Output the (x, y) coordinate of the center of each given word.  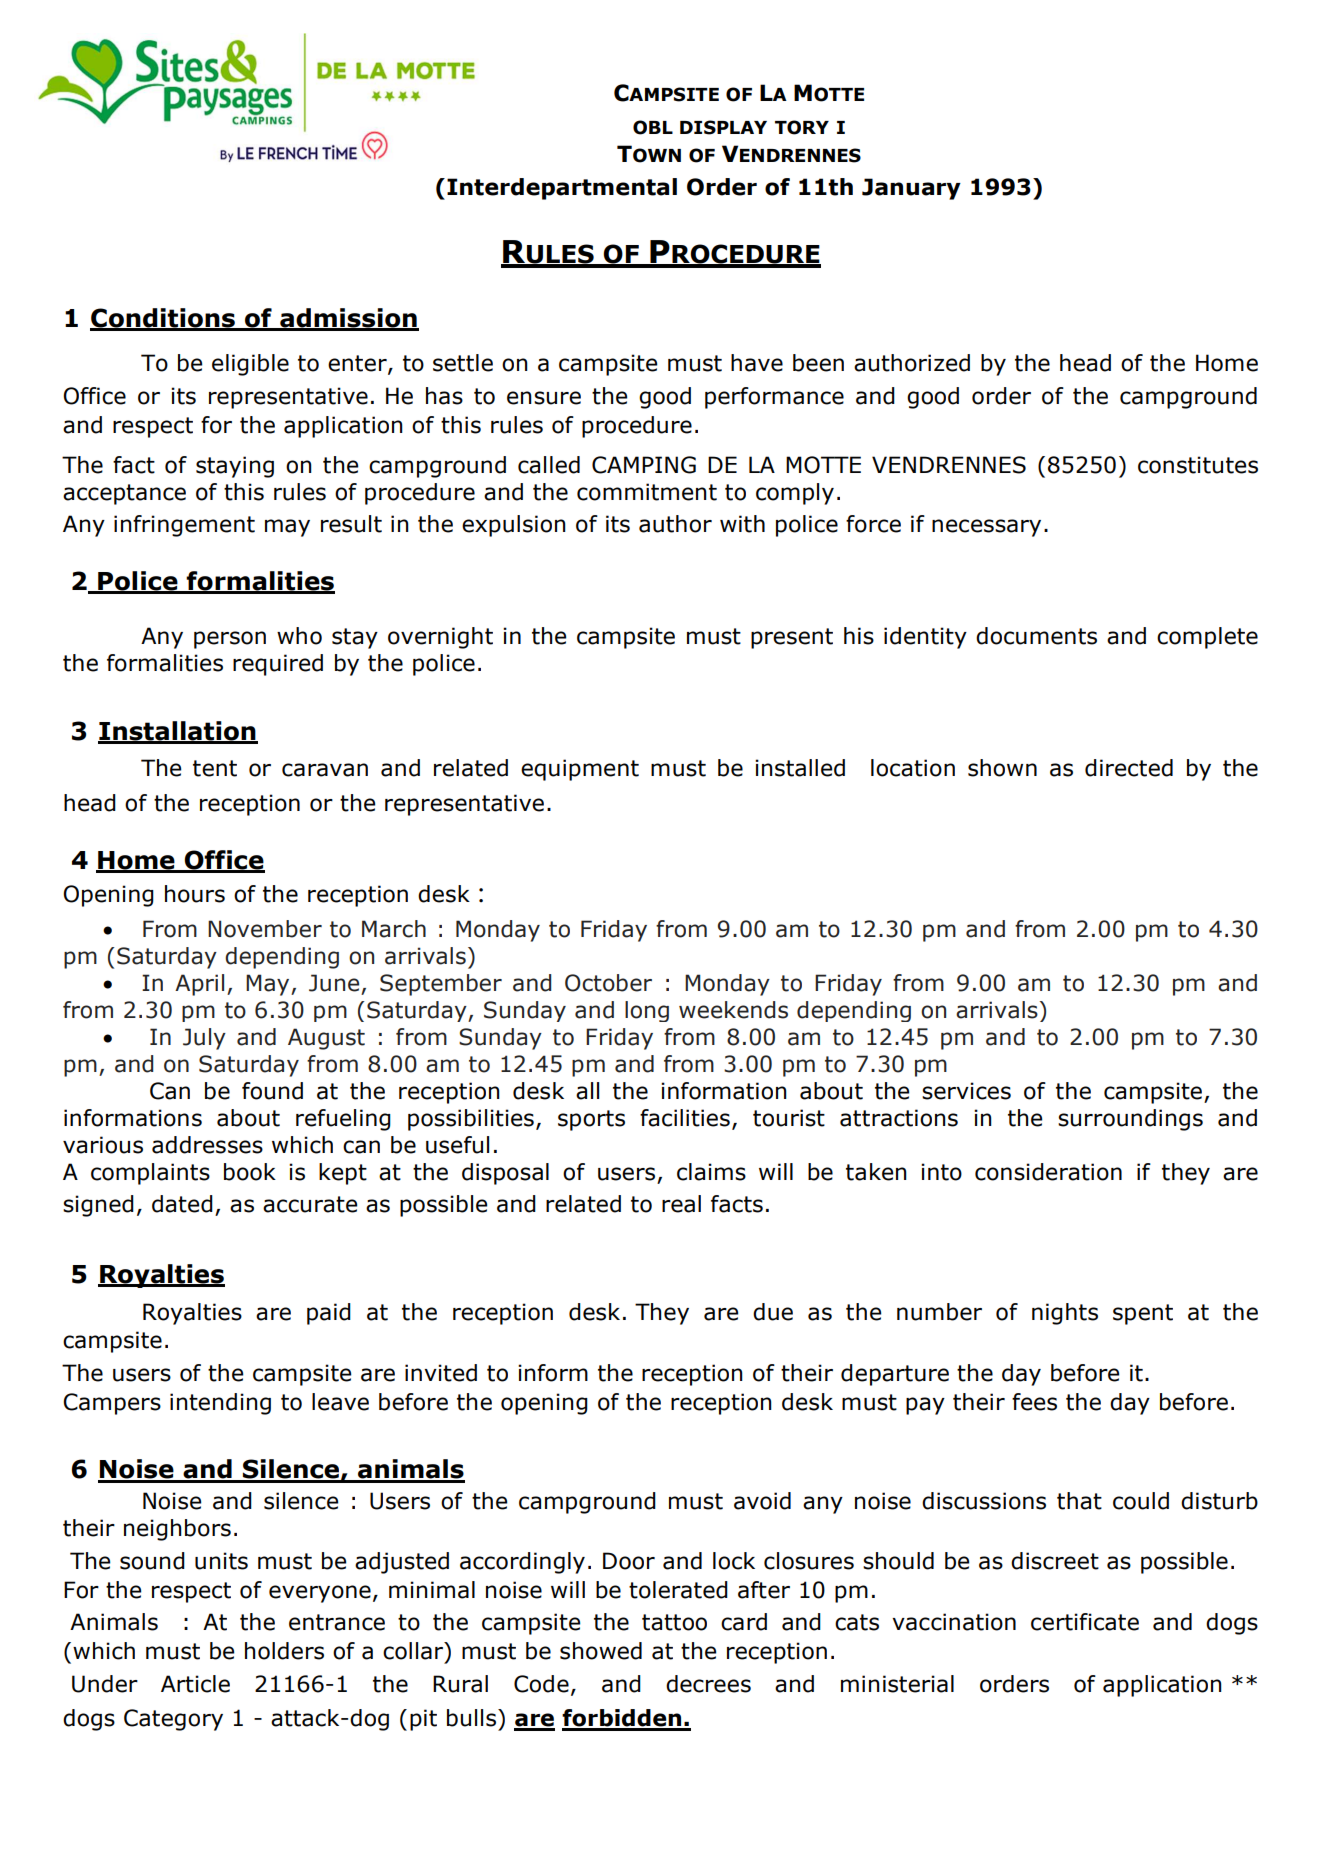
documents (1036, 636)
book (250, 1172)
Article (195, 1684)
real (681, 1204)
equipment (580, 770)
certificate (1085, 1622)
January (911, 189)
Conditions (163, 319)
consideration (1048, 1172)
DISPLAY (723, 127)
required (278, 665)
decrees (708, 1684)
